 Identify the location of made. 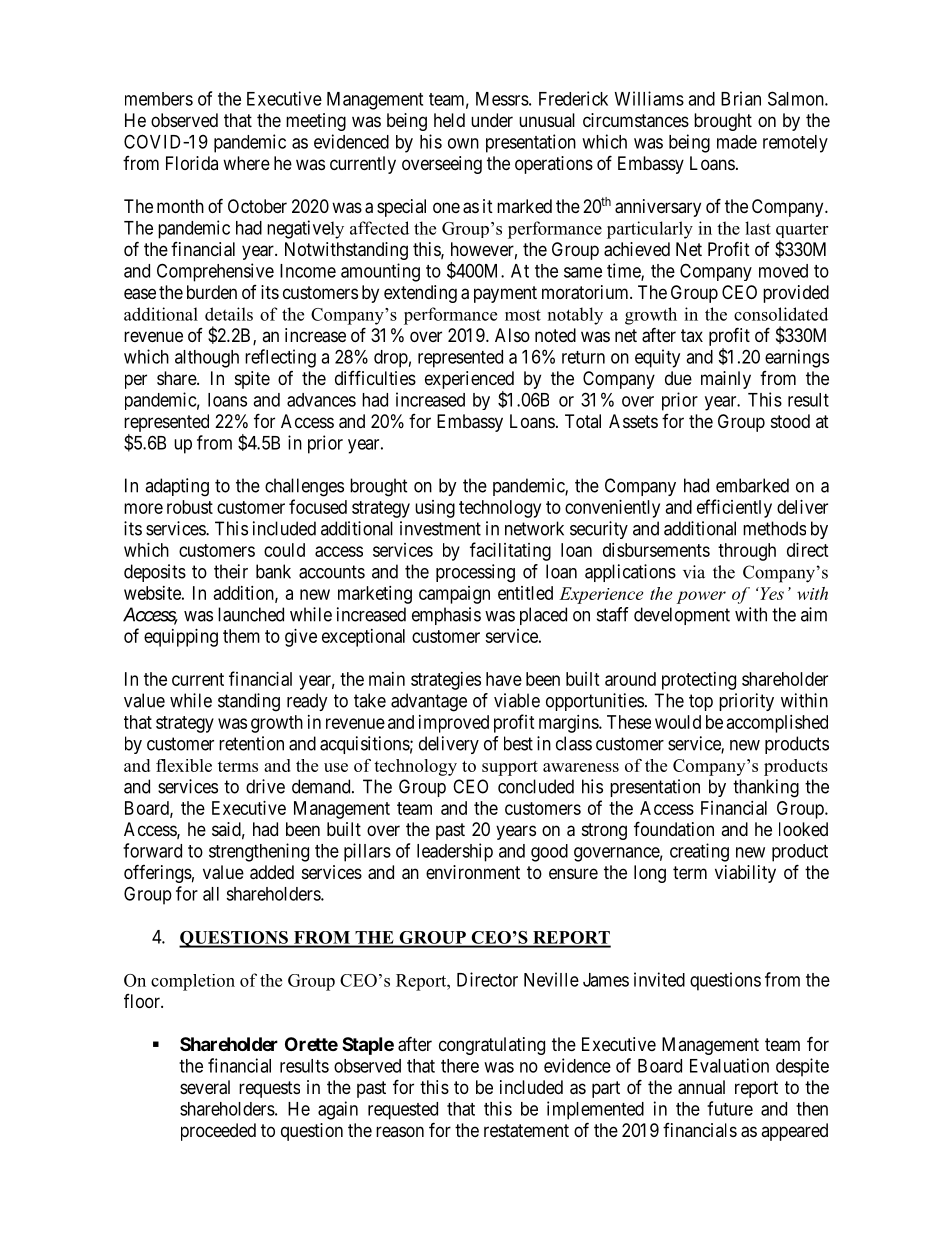
(737, 142).
